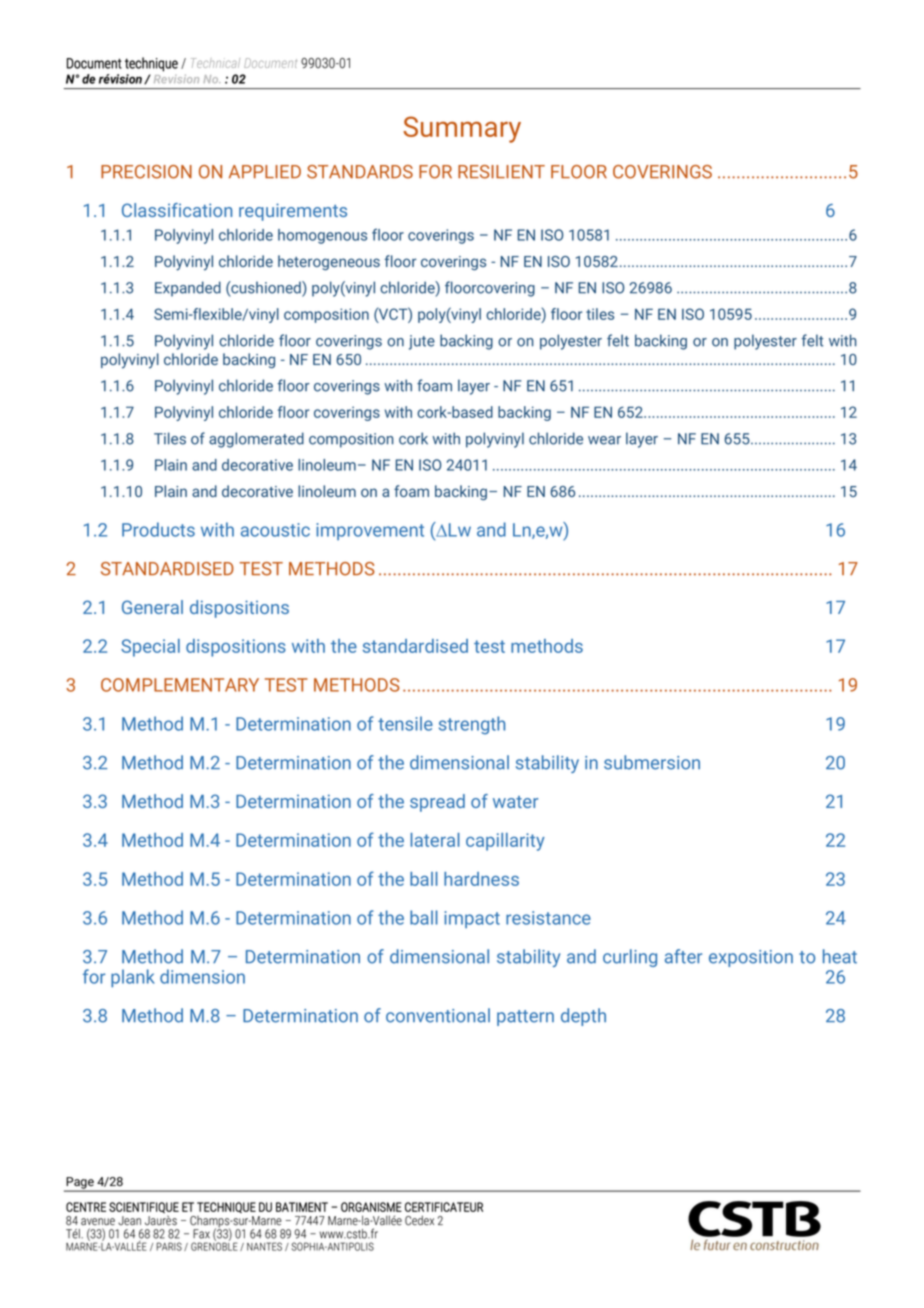 The width and height of the page is (924, 1308). What do you see at coordinates (462, 129) in the page?
I see `Summary` at bounding box center [462, 129].
